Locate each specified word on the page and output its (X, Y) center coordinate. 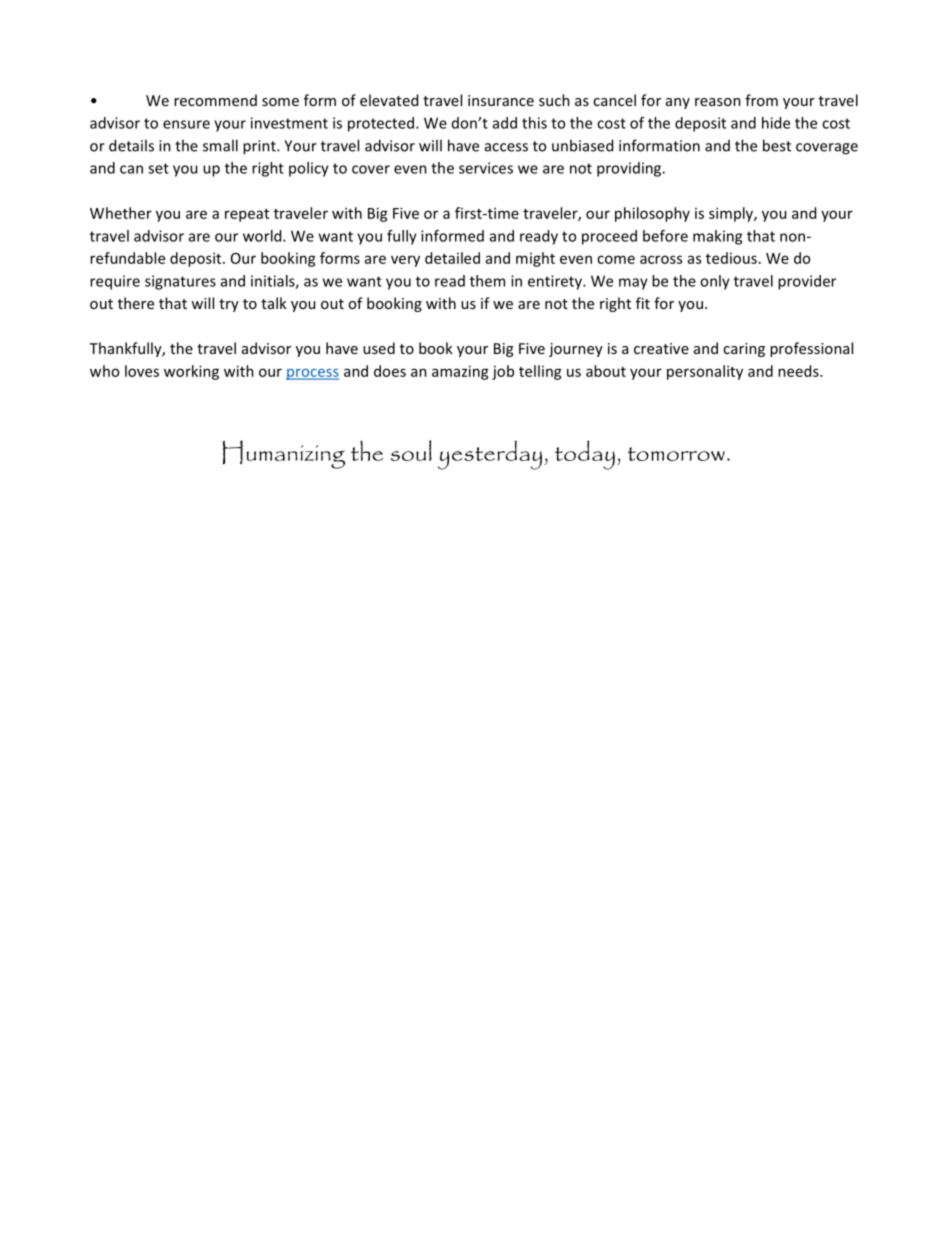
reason (718, 102)
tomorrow (676, 454)
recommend (215, 100)
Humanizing (284, 454)
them (487, 281)
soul (411, 450)
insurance (501, 100)
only (715, 282)
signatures (180, 282)
